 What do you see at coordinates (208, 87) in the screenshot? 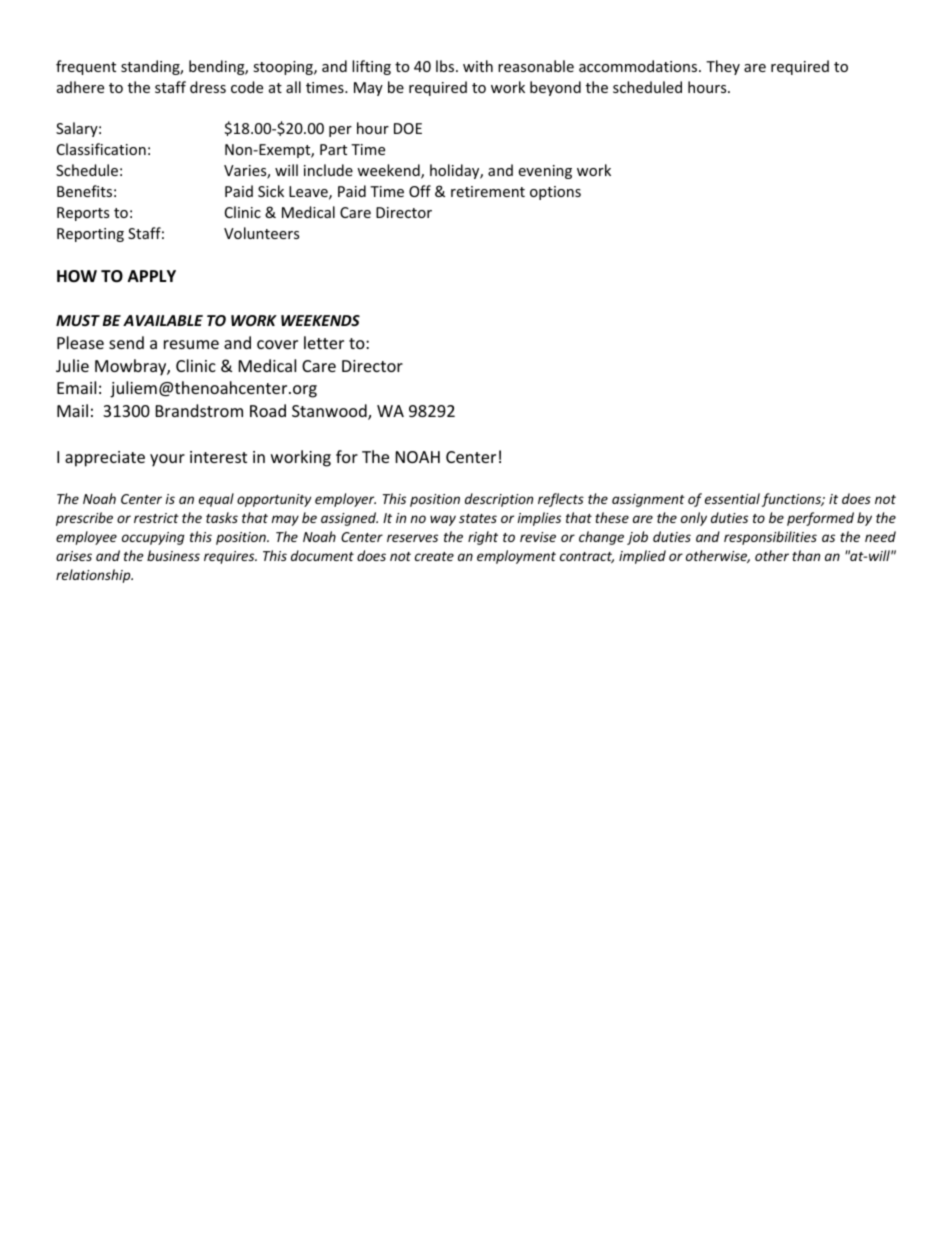
I see `dress` at bounding box center [208, 87].
